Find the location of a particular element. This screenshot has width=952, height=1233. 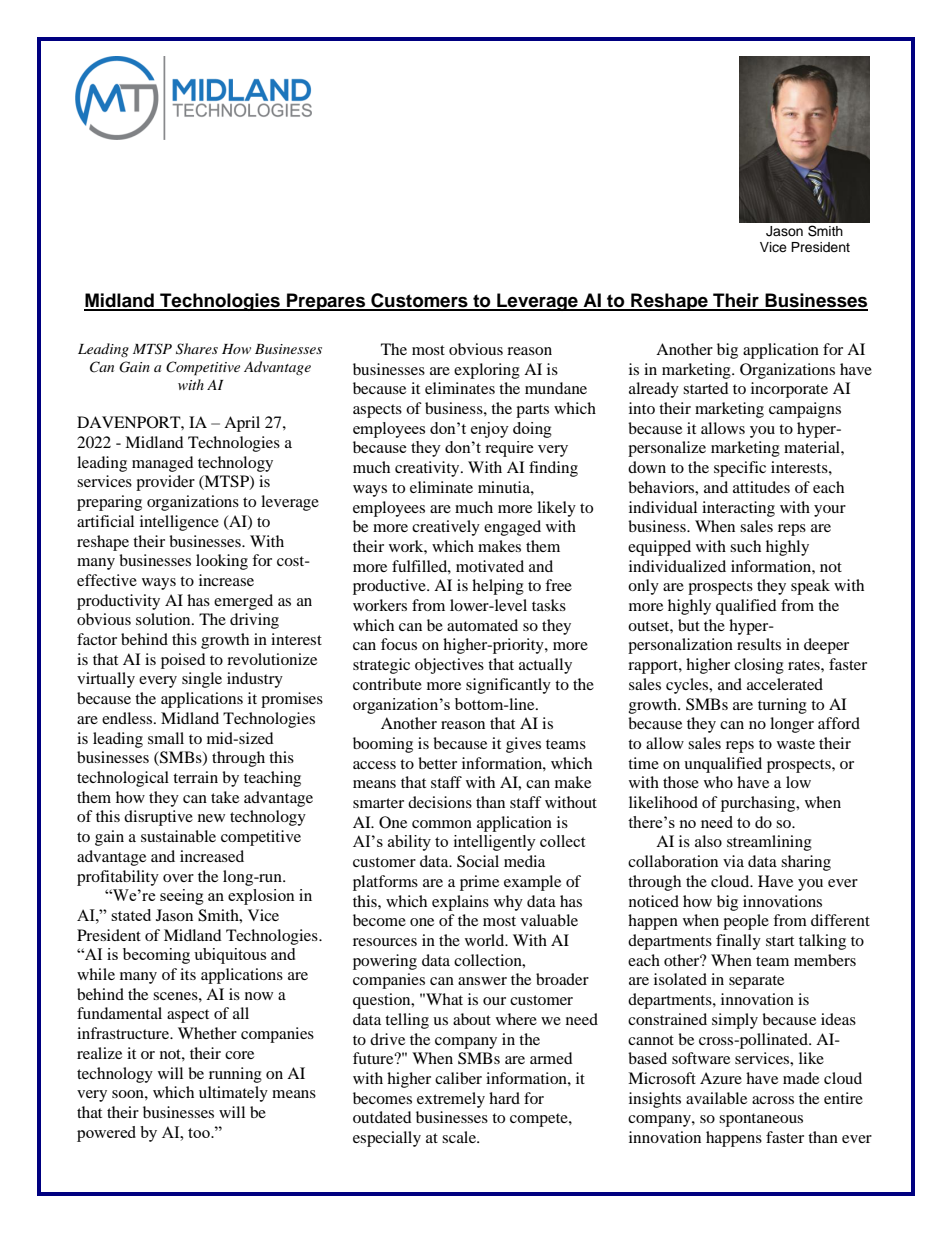

exploring is located at coordinates (487, 371).
